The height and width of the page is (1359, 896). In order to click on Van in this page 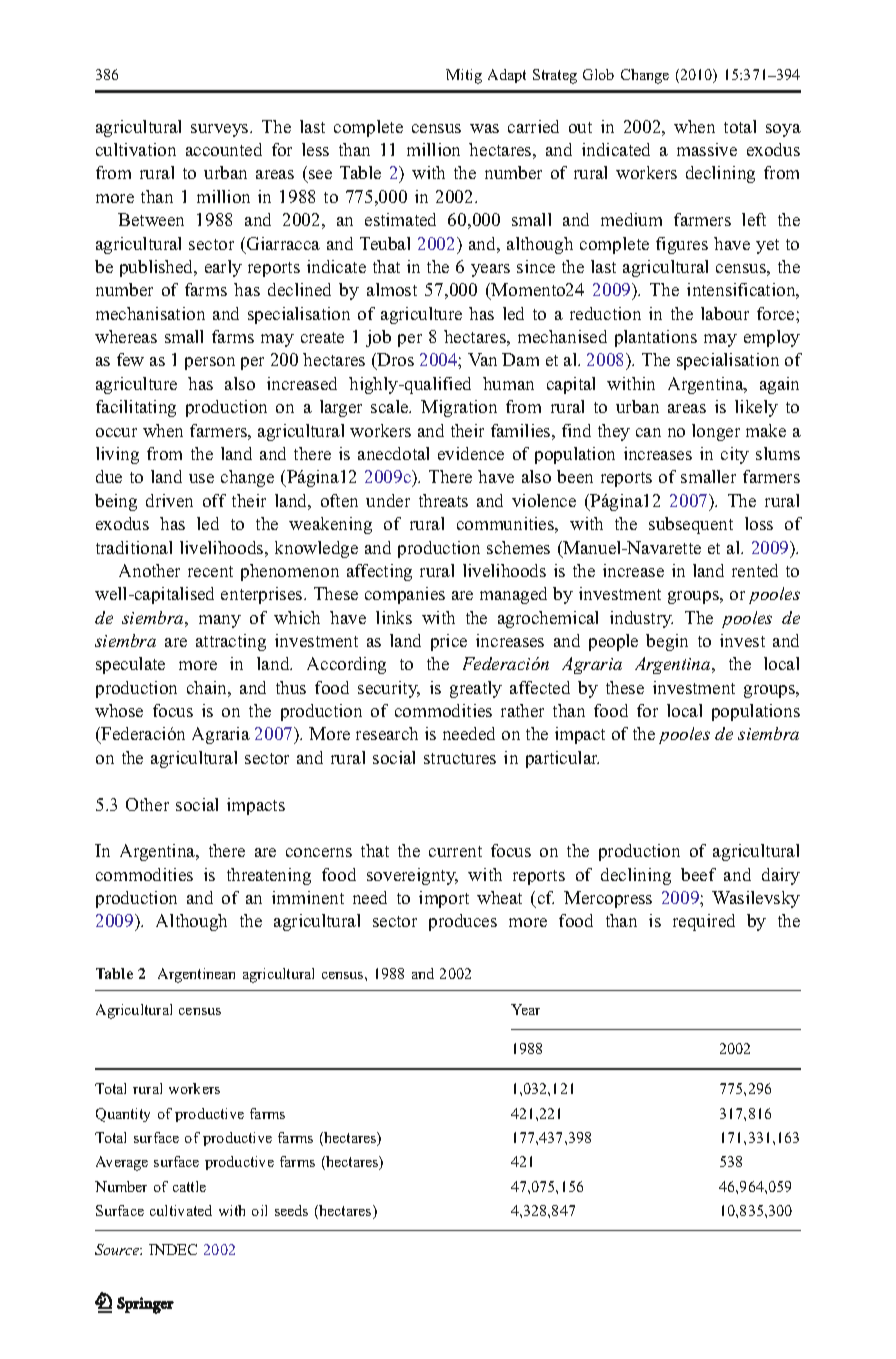, I will do `click(482, 359)`.
